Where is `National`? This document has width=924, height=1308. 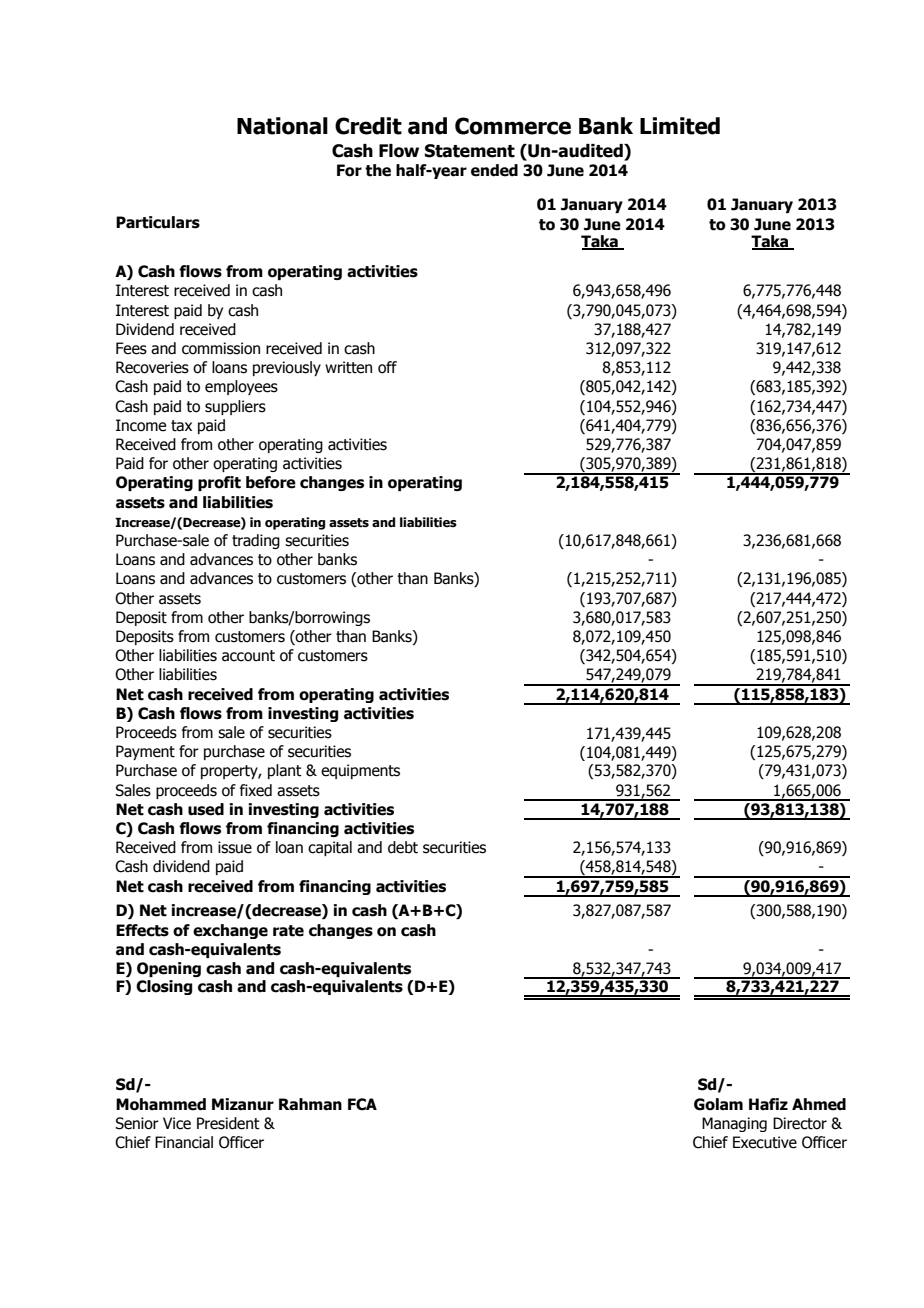
National is located at coordinates (282, 126).
